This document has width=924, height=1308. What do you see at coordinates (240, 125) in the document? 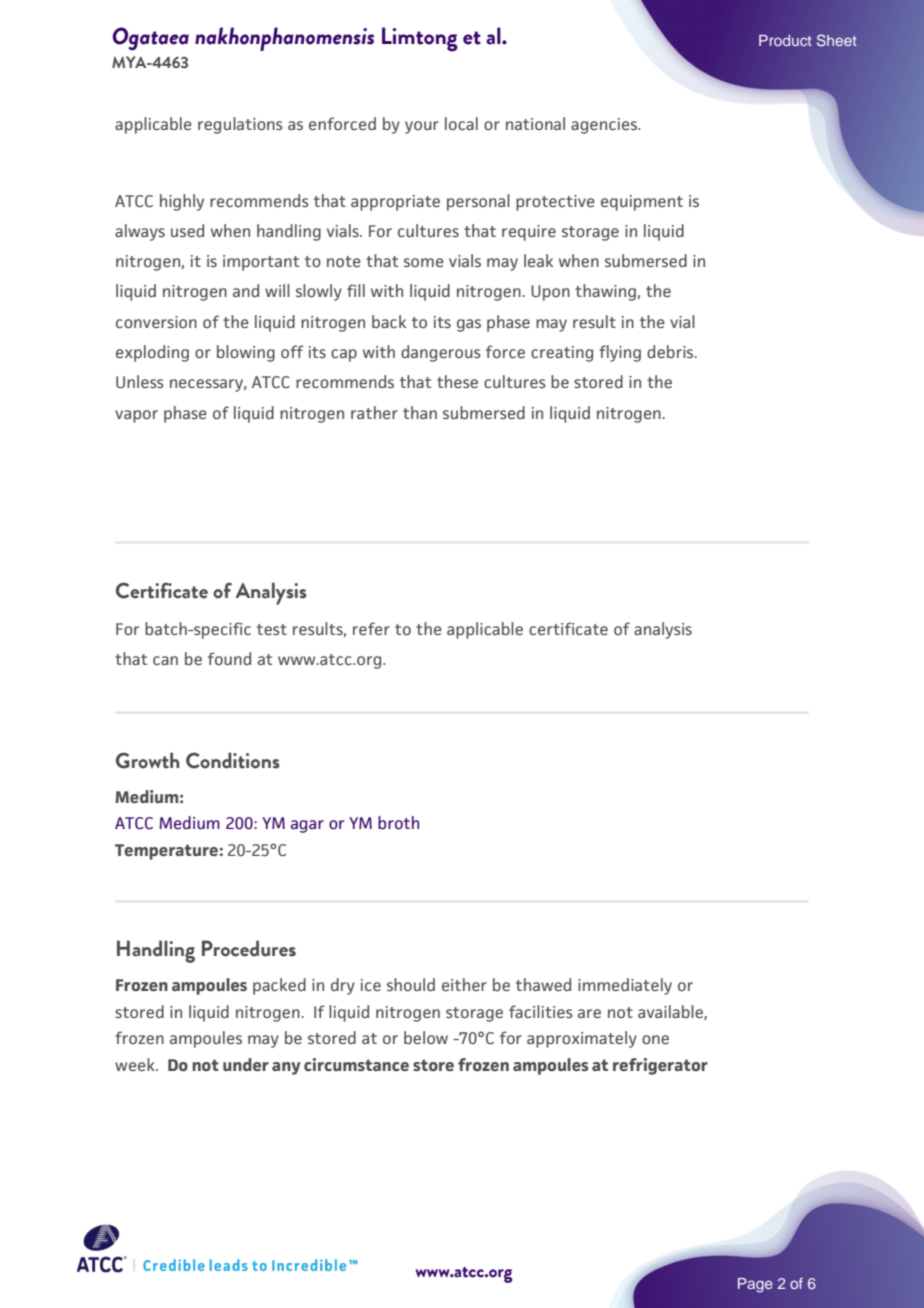
I see `regulations` at bounding box center [240, 125].
